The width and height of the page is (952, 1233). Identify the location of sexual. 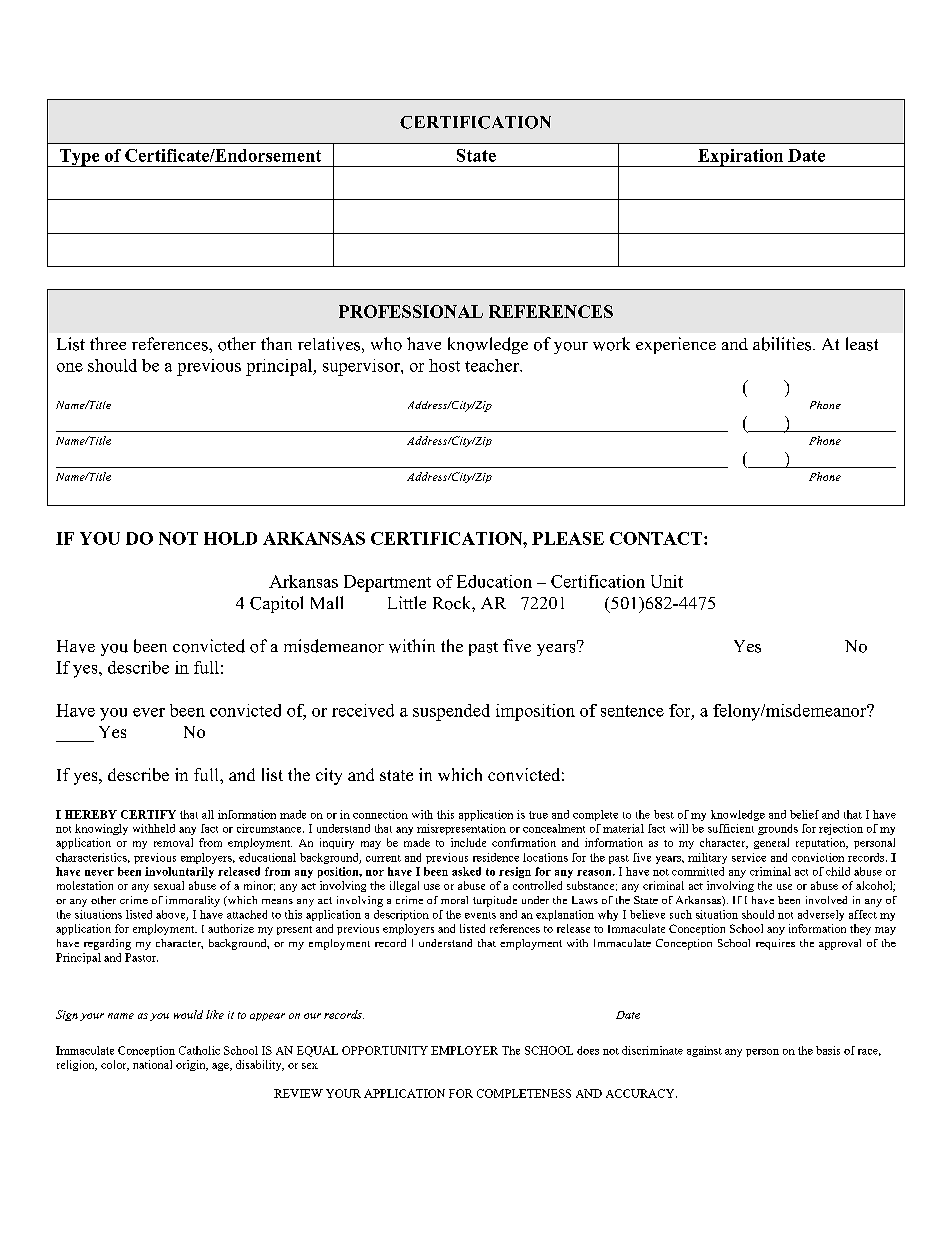
(169, 885).
